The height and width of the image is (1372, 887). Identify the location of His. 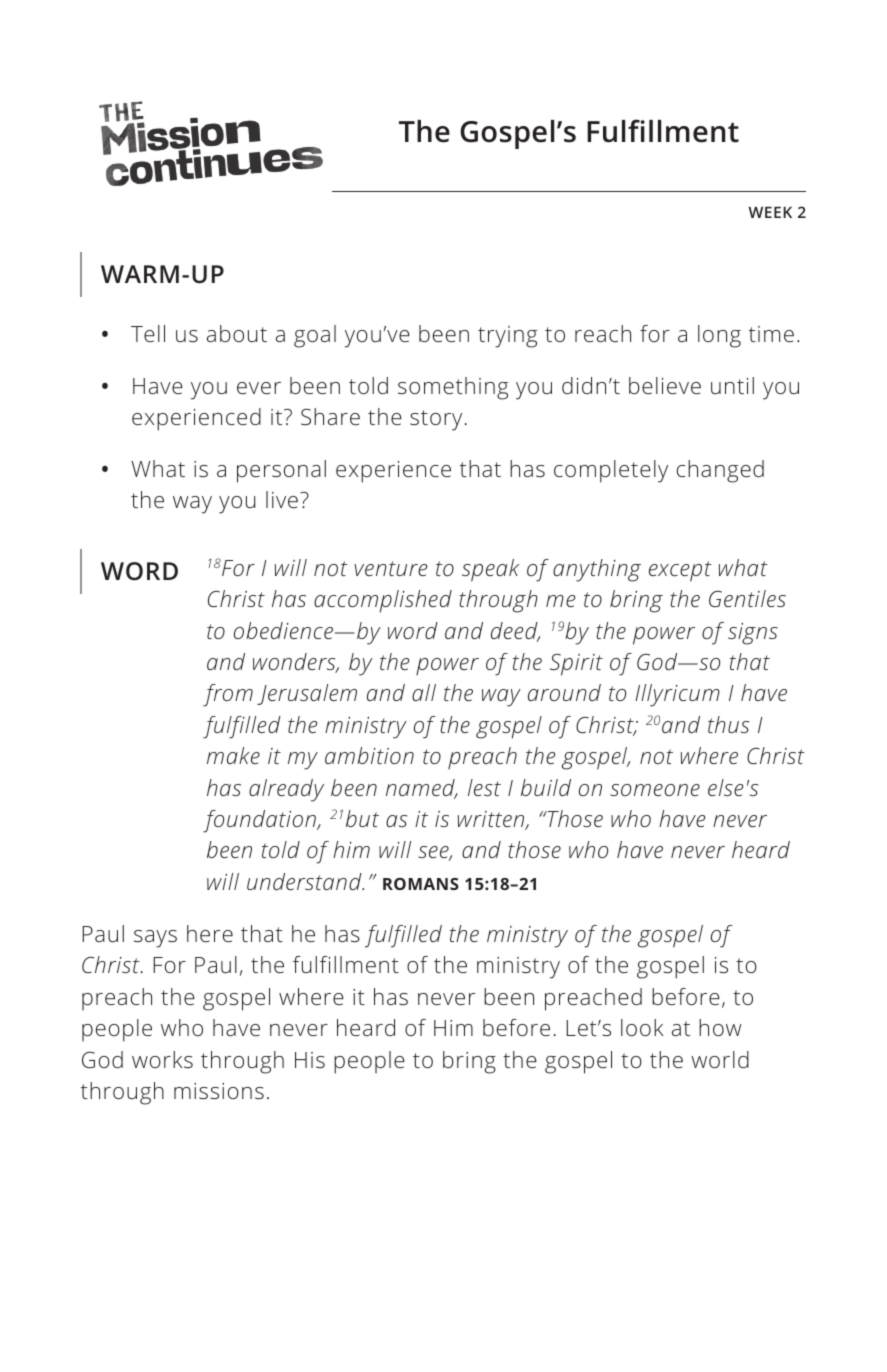
(310, 1060).
